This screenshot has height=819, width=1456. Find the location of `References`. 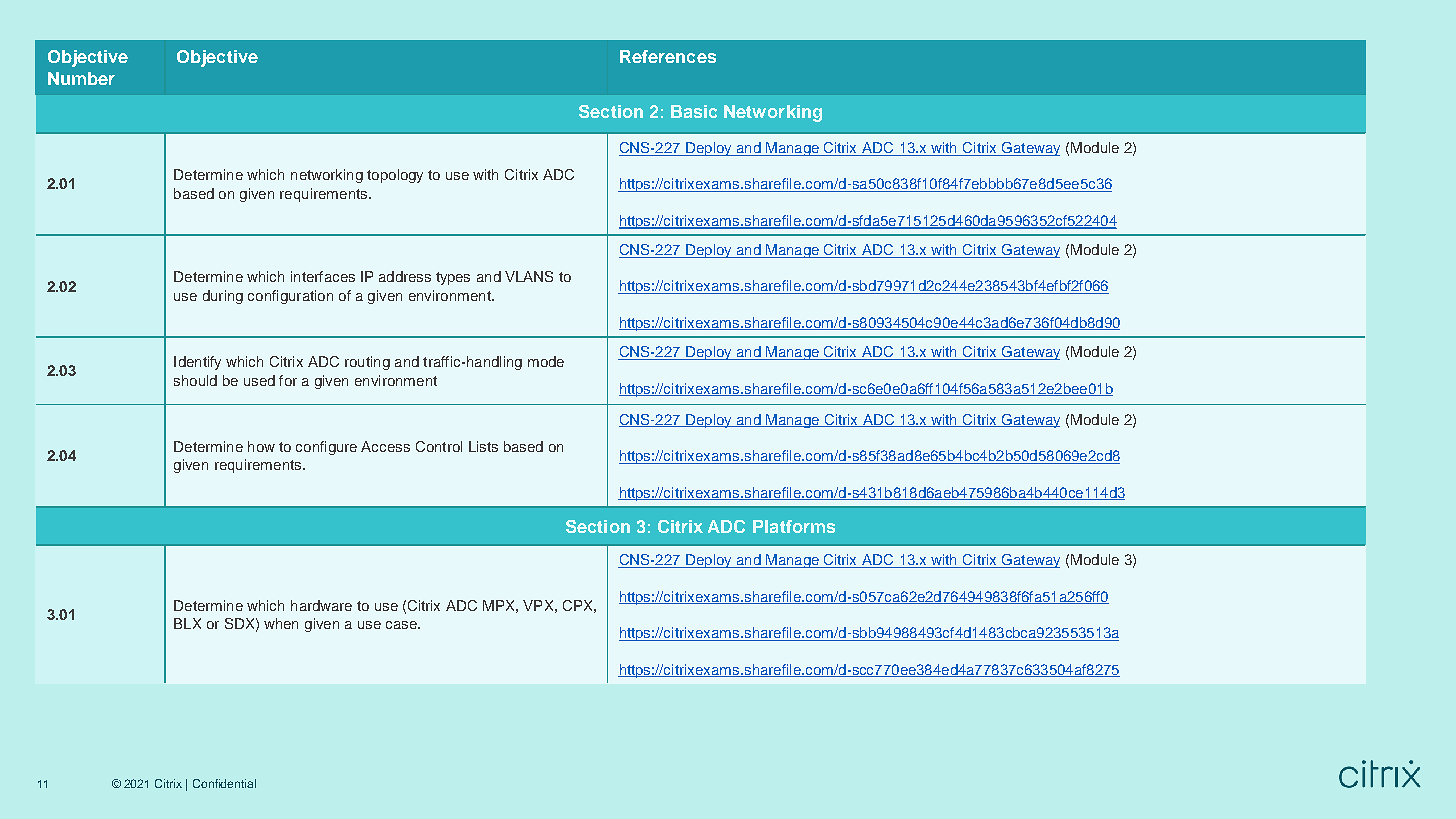

References is located at coordinates (668, 56).
